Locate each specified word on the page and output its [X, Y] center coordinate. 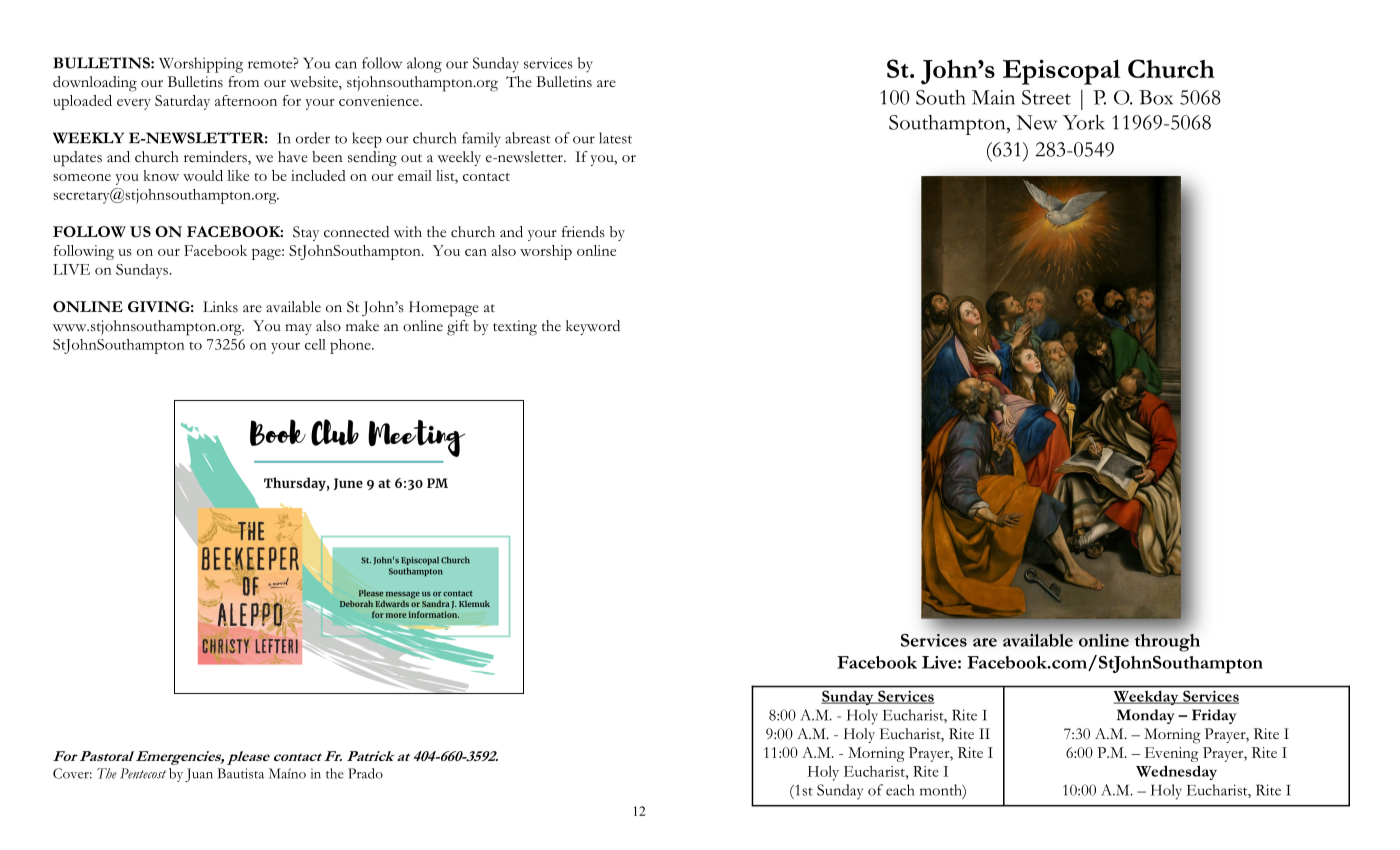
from [243, 82]
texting [515, 328]
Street [1046, 97]
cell [315, 344]
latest [615, 138]
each [900, 790]
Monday [1146, 716]
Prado [365, 773]
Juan [199, 775]
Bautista [240, 773]
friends [583, 232]
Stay [306, 233]
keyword [593, 327]
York [1084, 122]
